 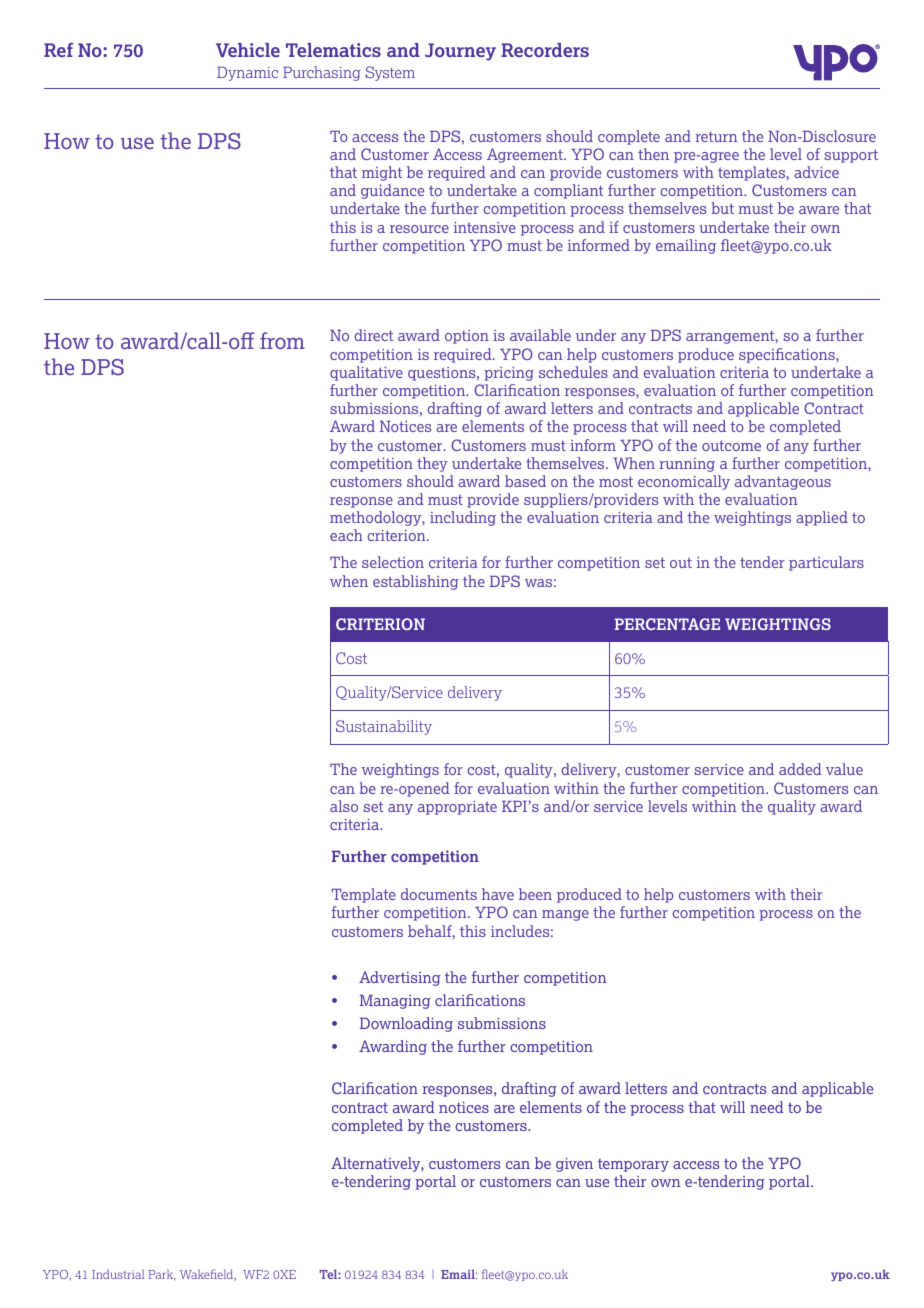 I want to click on given, so click(x=574, y=1164).
